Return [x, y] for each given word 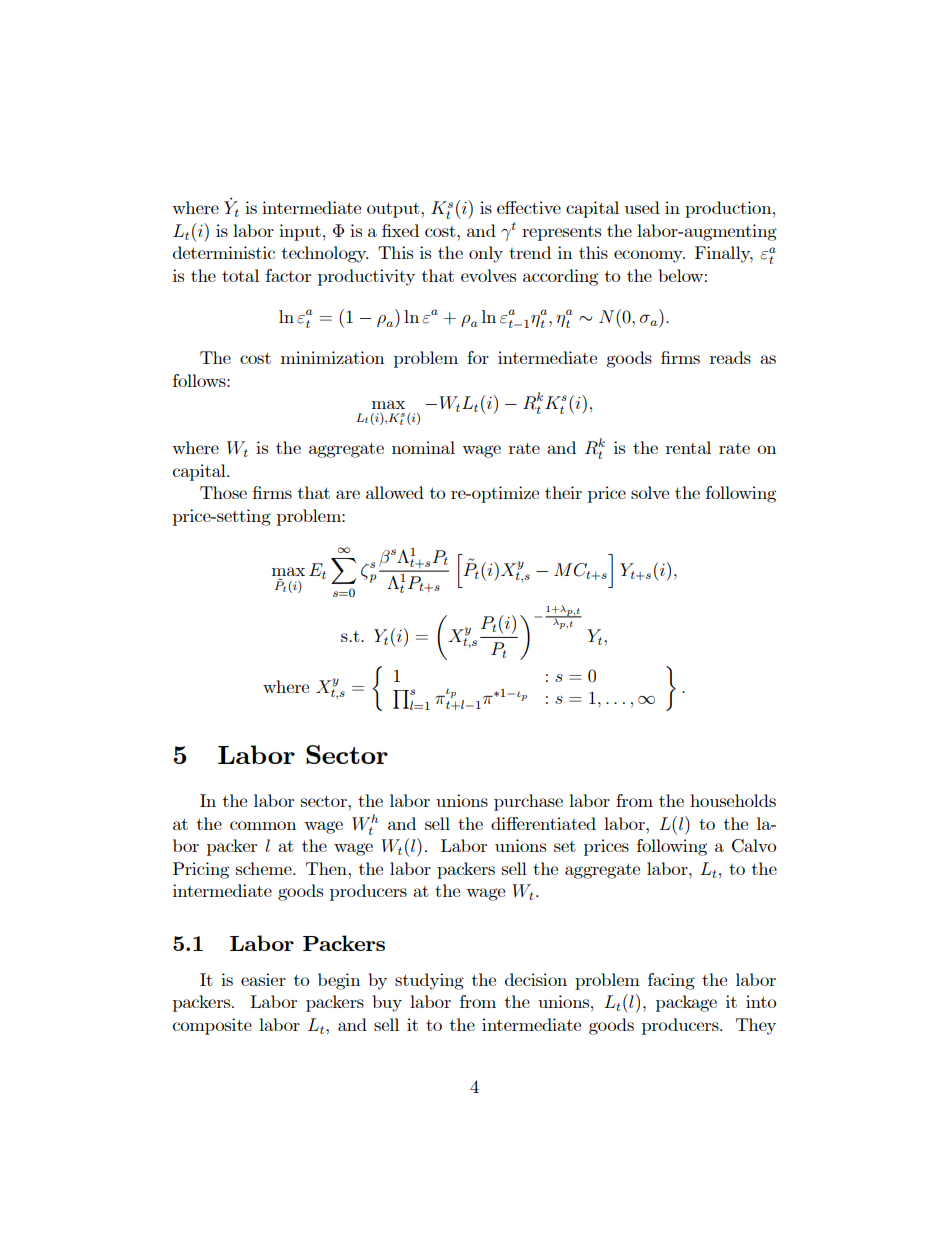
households [733, 800]
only [486, 254]
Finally [724, 254]
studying [429, 981]
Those [223, 492]
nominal [423, 447]
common [263, 825]
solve [650, 492]
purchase [528, 802]
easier [263, 979]
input [300, 232]
